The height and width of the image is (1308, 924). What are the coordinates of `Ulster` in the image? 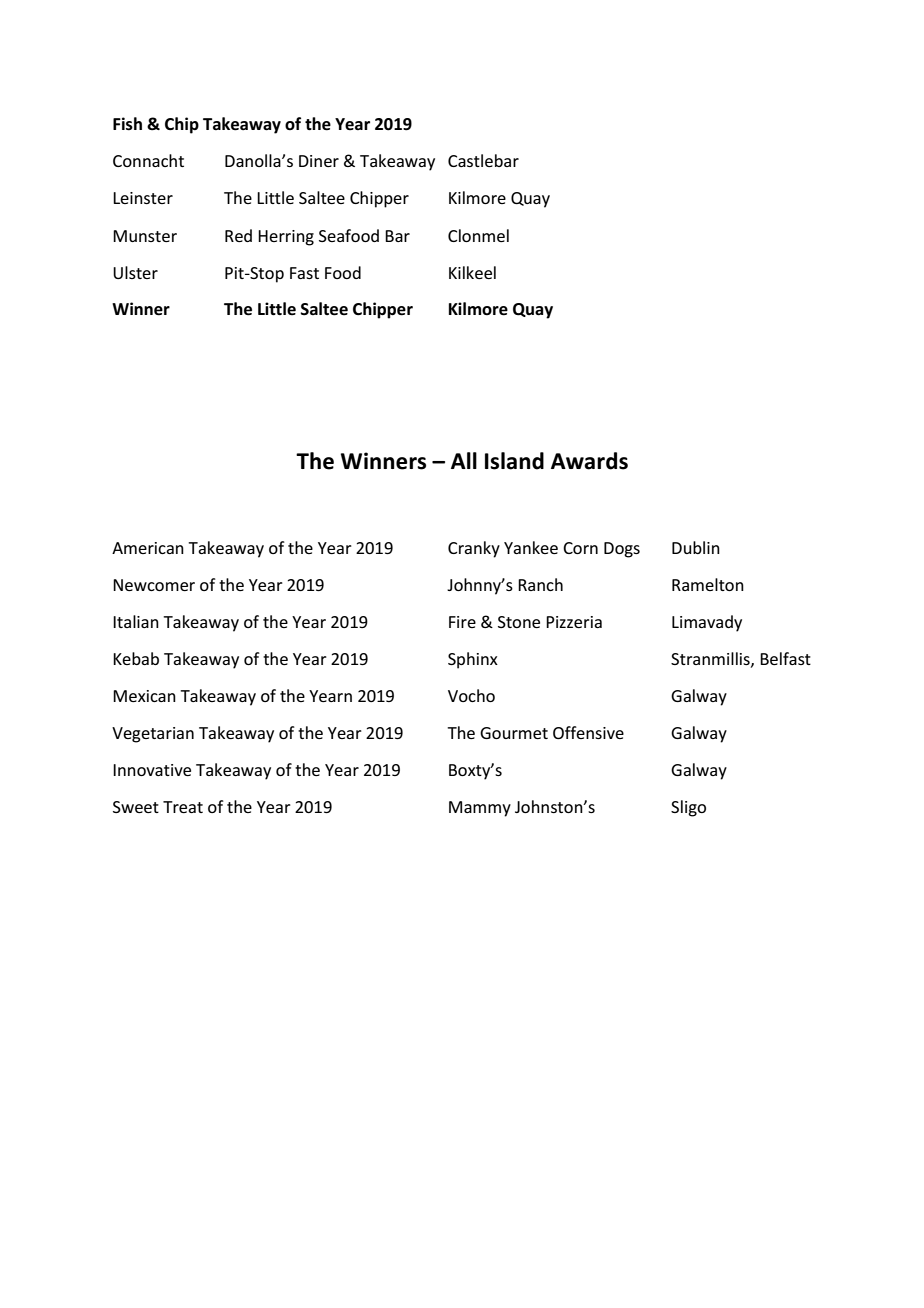 It's located at (135, 272).
